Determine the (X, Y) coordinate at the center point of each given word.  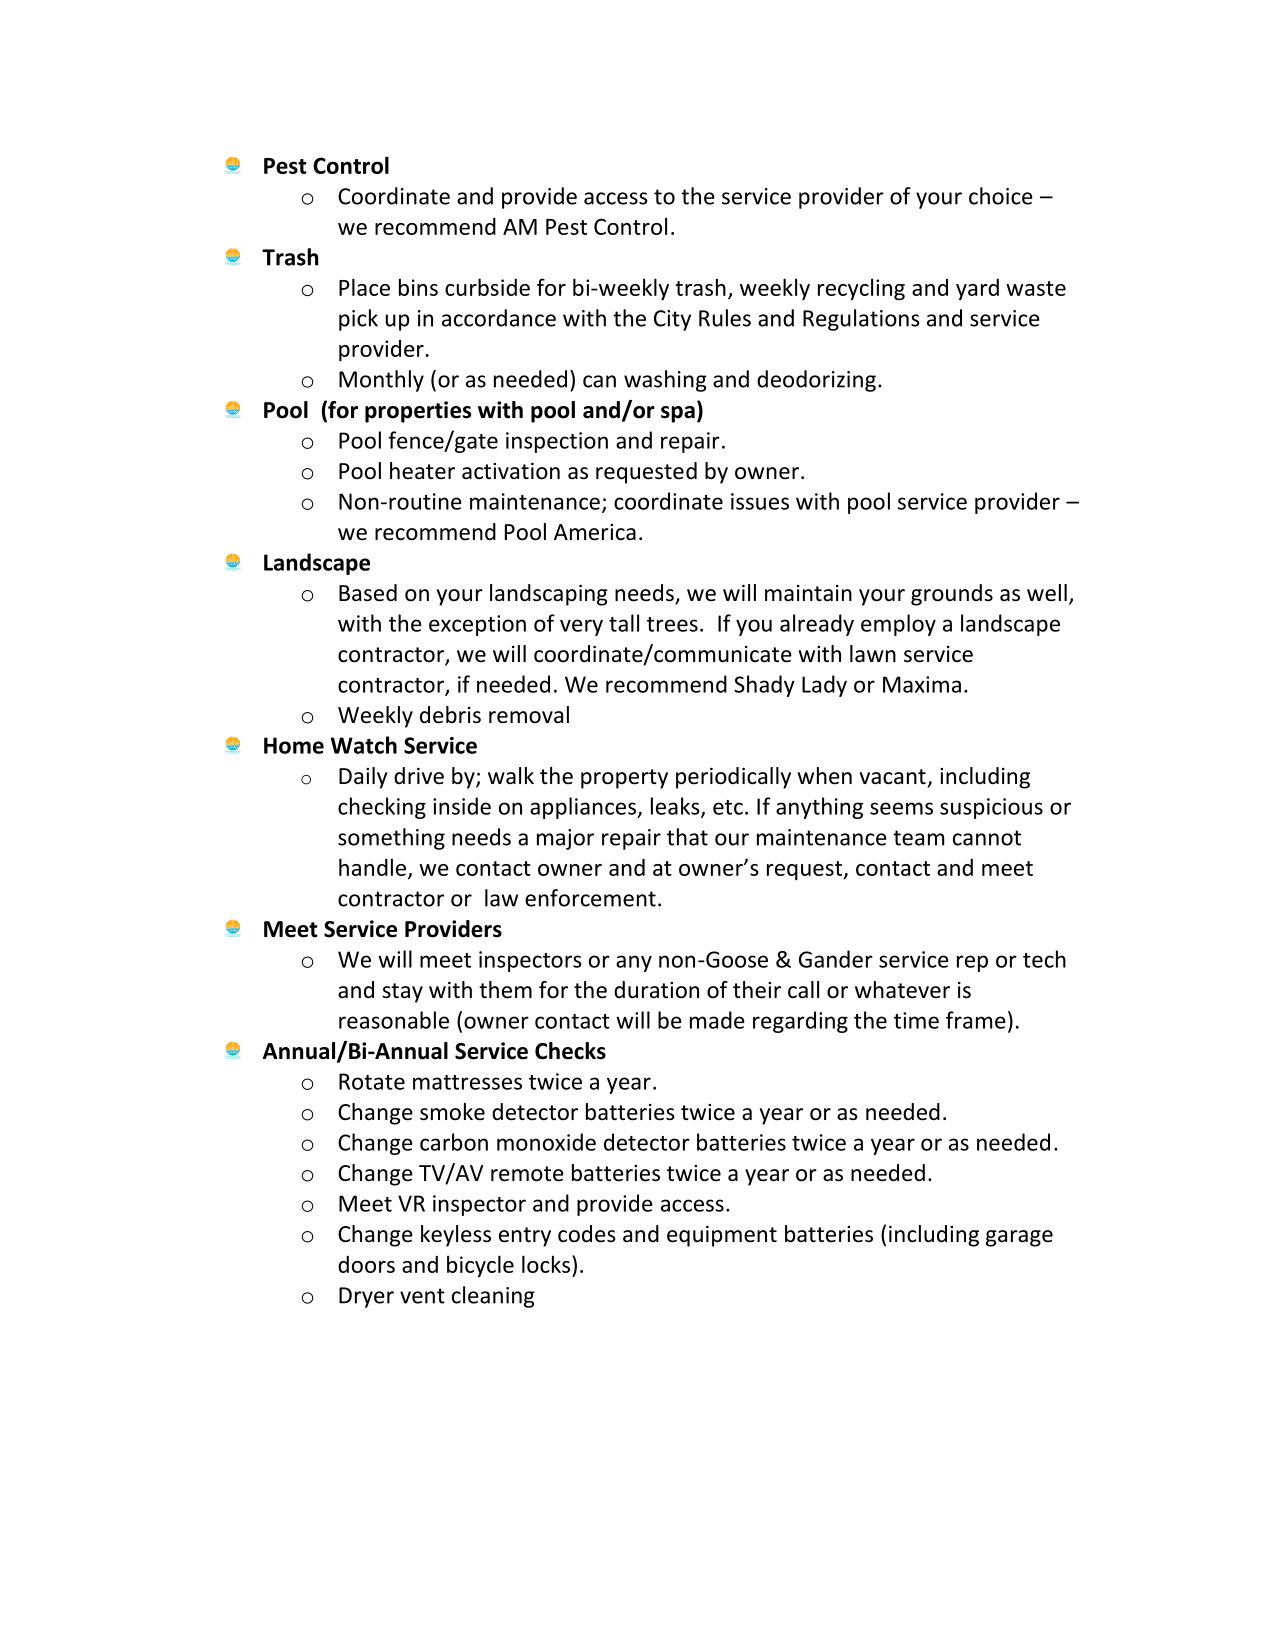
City (672, 320)
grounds (952, 595)
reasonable (394, 1020)
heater (422, 471)
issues (760, 501)
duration (656, 990)
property (624, 779)
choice (1001, 196)
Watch (364, 745)
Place (364, 287)
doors (366, 1264)
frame (976, 1020)
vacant (893, 777)
